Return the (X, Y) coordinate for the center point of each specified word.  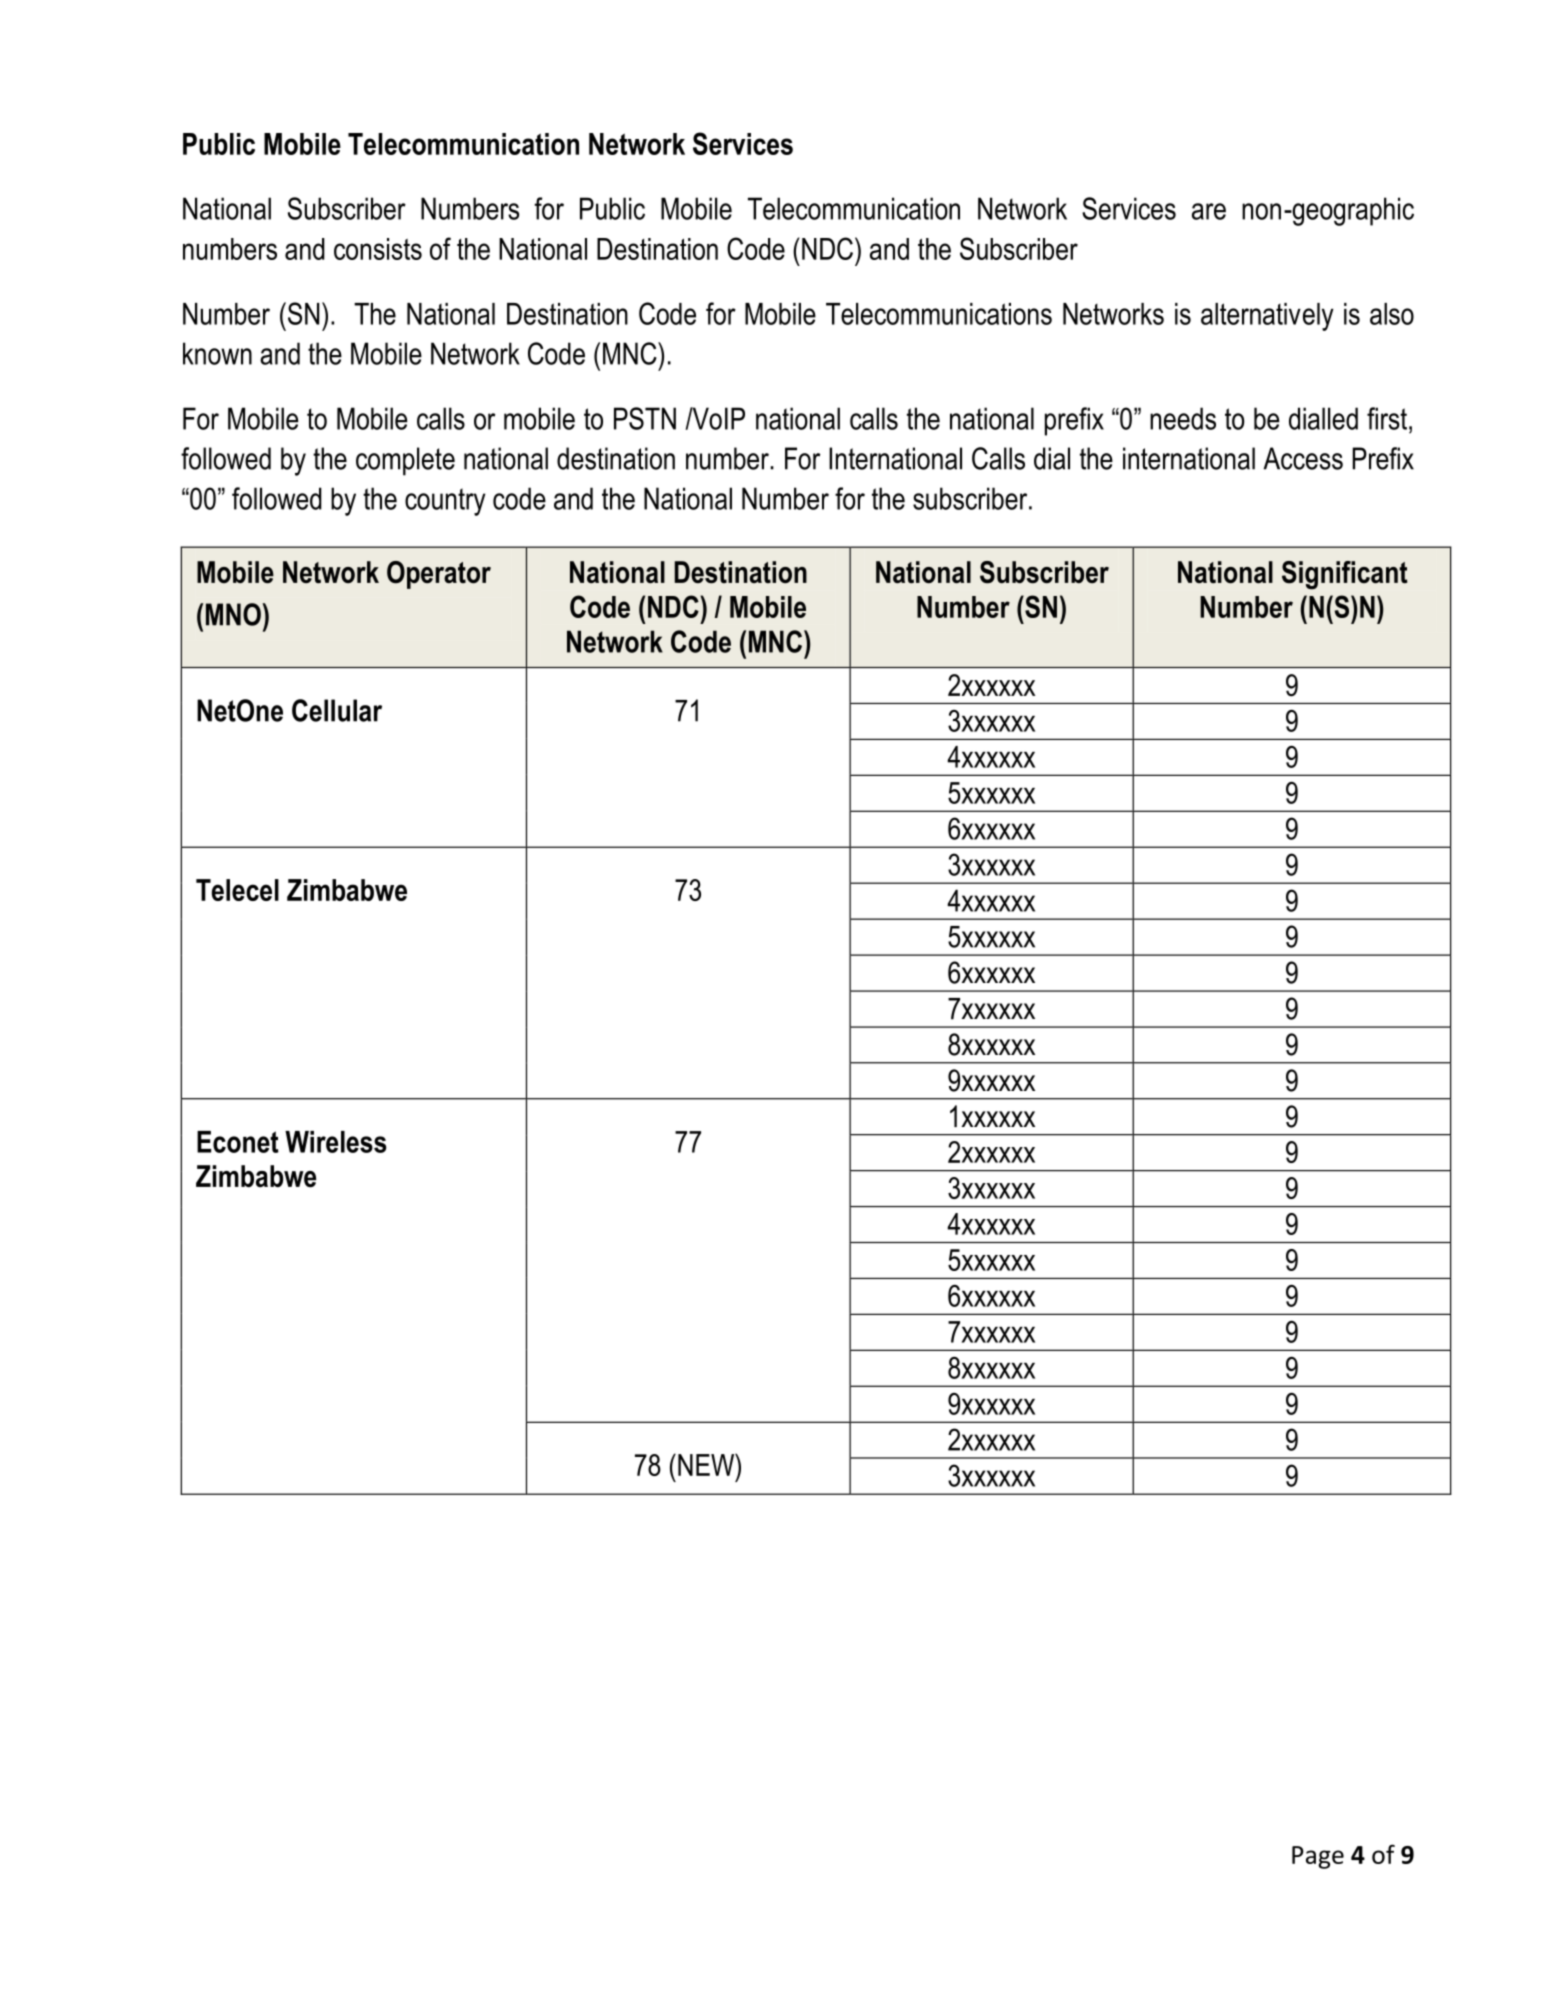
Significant (1345, 575)
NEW (707, 1464)
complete (405, 461)
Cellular (337, 710)
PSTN (645, 418)
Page (1318, 1857)
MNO (234, 614)
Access (1303, 458)
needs (1183, 418)
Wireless (336, 1142)
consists (378, 249)
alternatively (1267, 317)
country (445, 502)
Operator (439, 575)
